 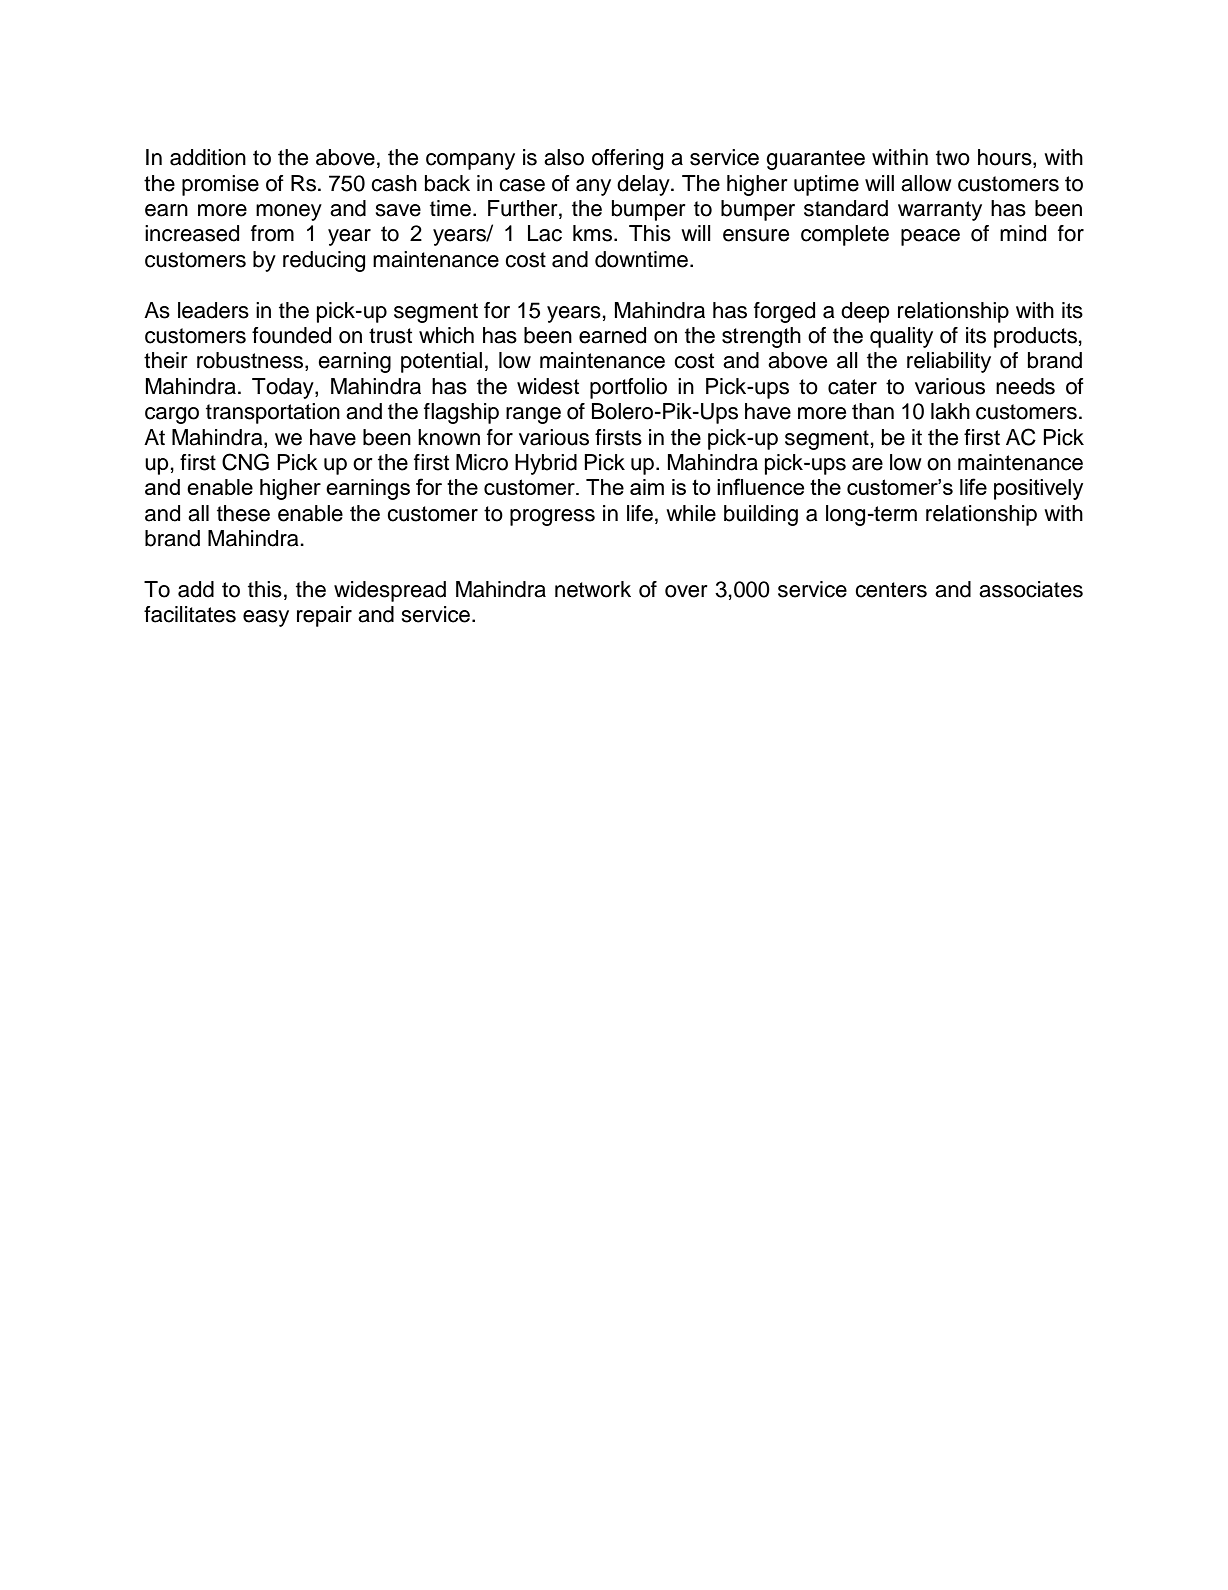 What do you see at coordinates (901, 337) in the screenshot?
I see `quality` at bounding box center [901, 337].
